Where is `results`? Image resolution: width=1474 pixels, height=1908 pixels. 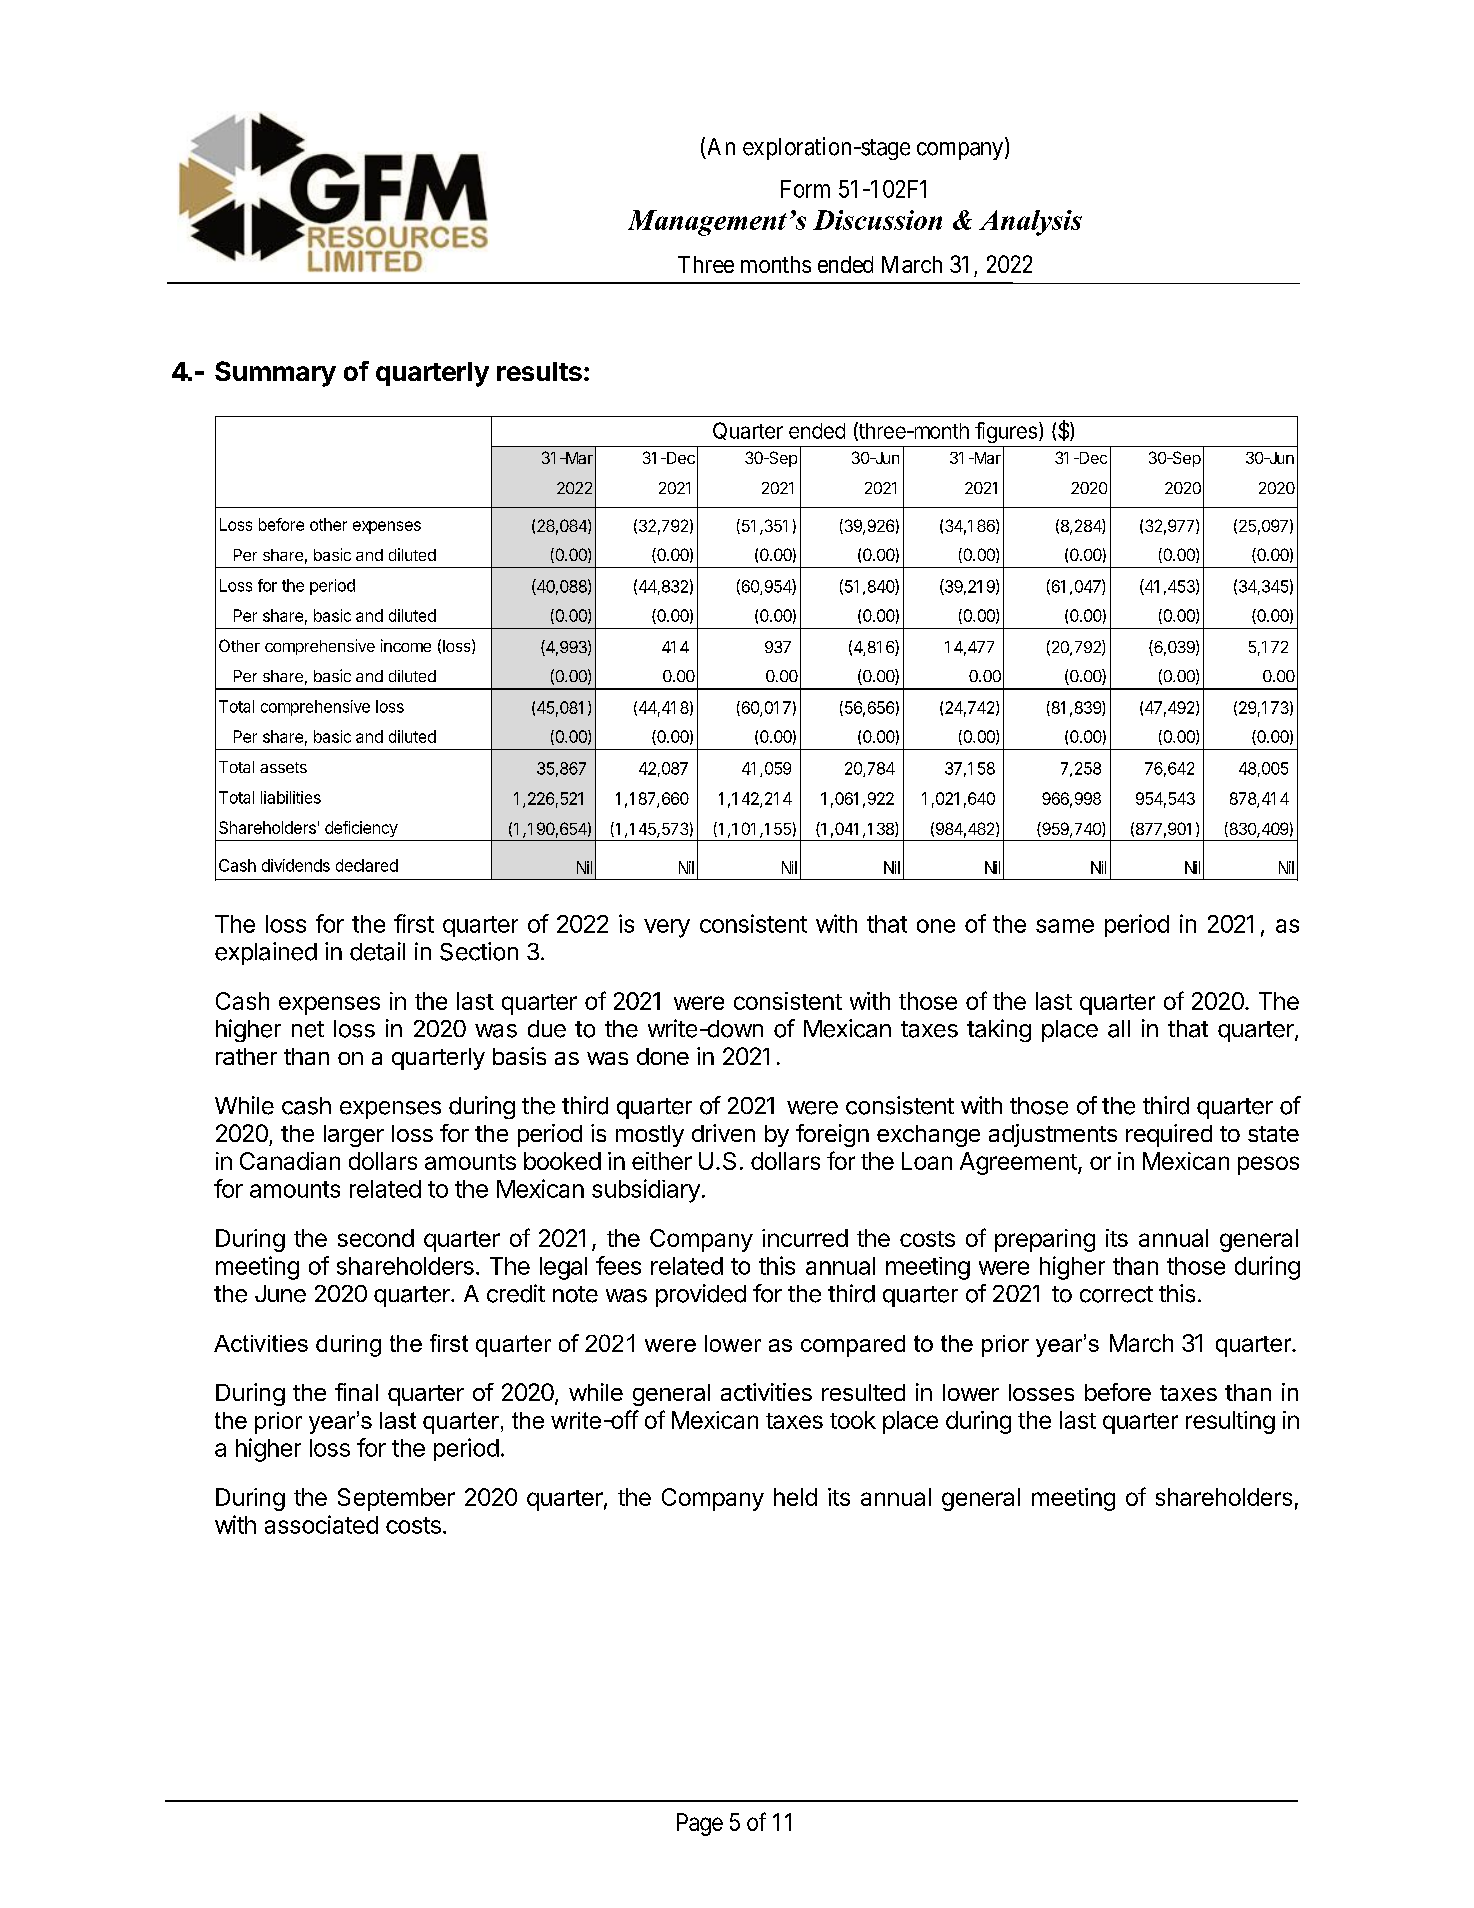 results is located at coordinates (539, 371).
